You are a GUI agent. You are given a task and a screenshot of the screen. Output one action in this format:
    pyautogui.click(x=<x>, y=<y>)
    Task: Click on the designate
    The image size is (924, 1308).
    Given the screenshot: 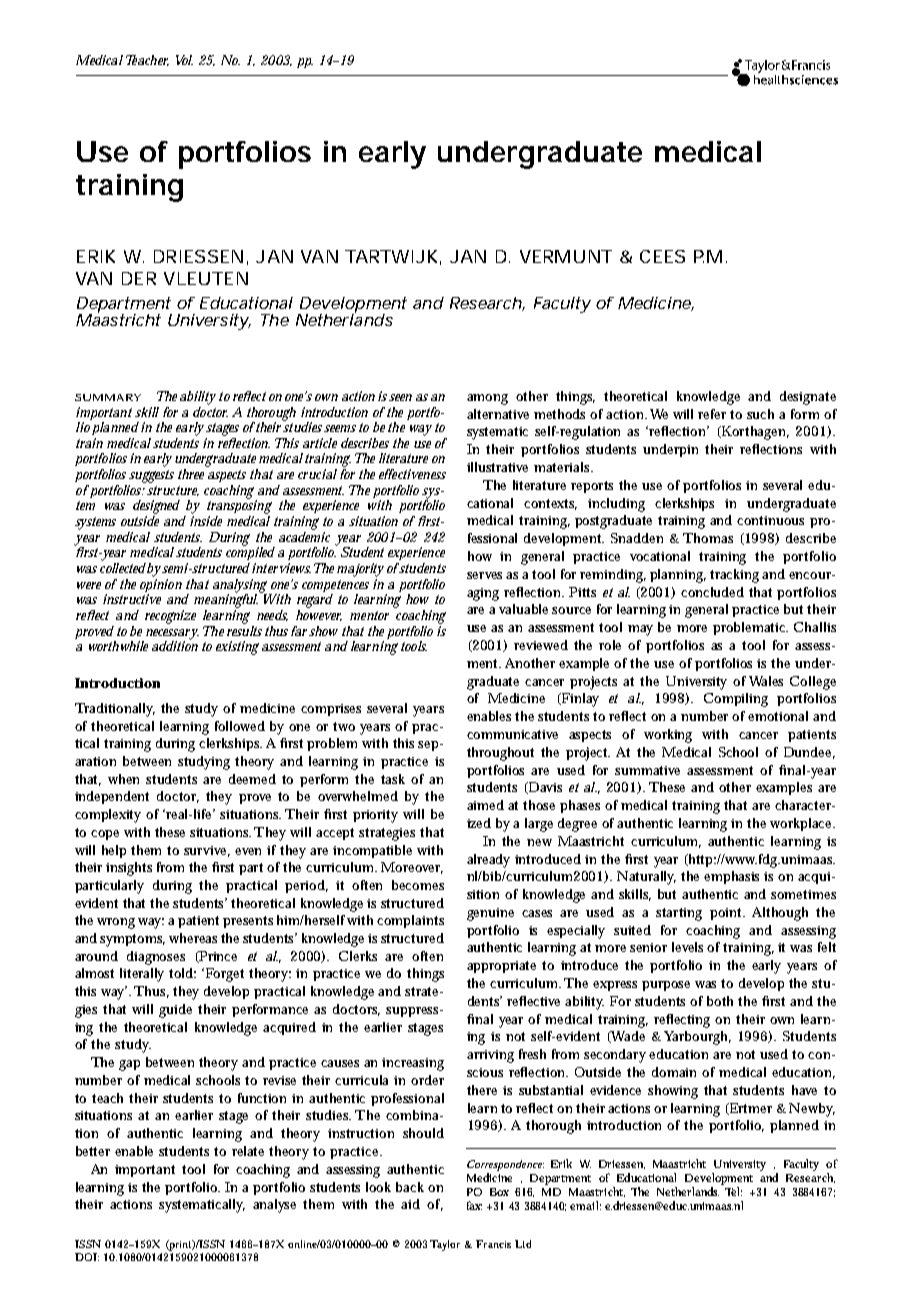 What is the action you would take?
    pyautogui.click(x=808, y=398)
